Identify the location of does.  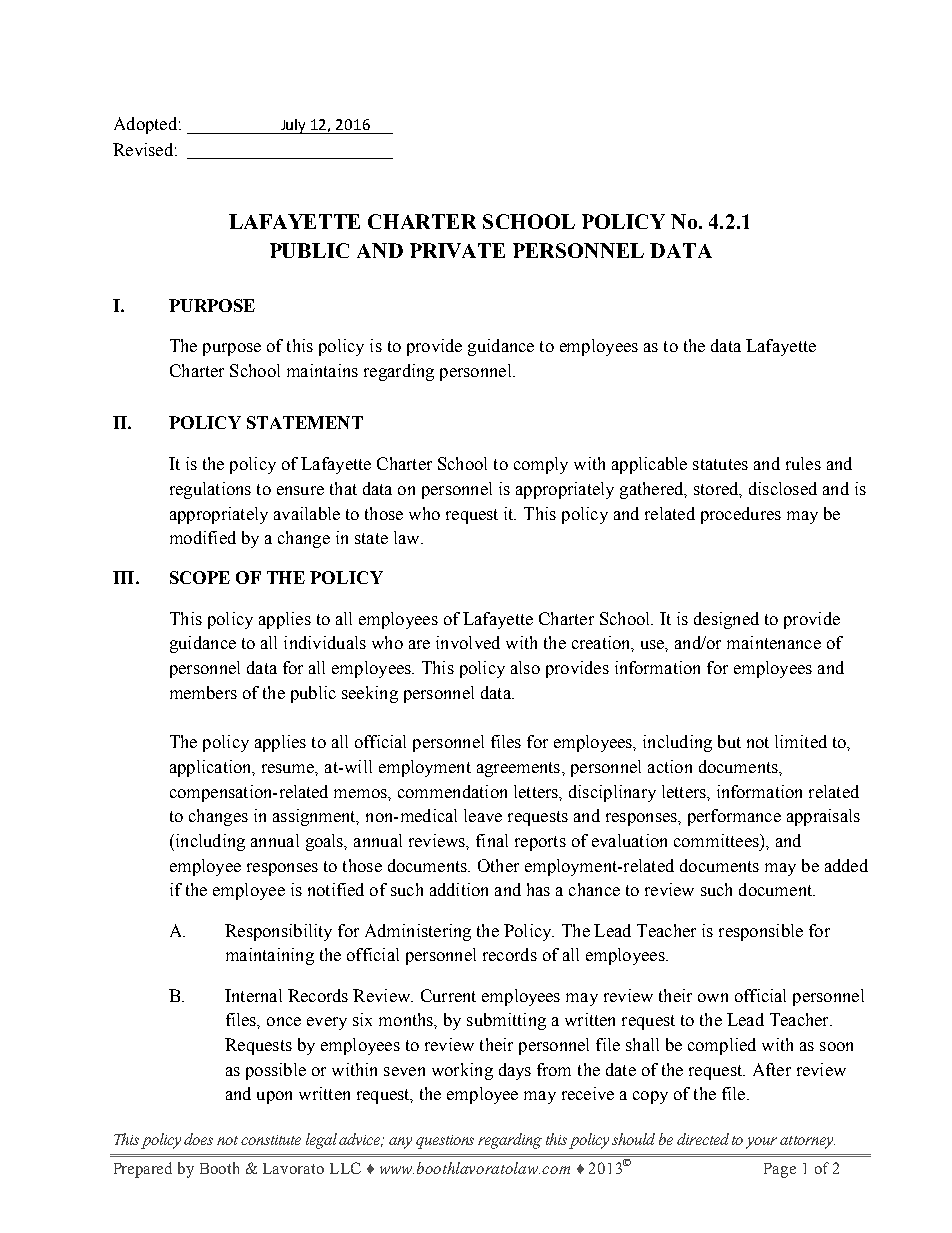
(198, 1139).
